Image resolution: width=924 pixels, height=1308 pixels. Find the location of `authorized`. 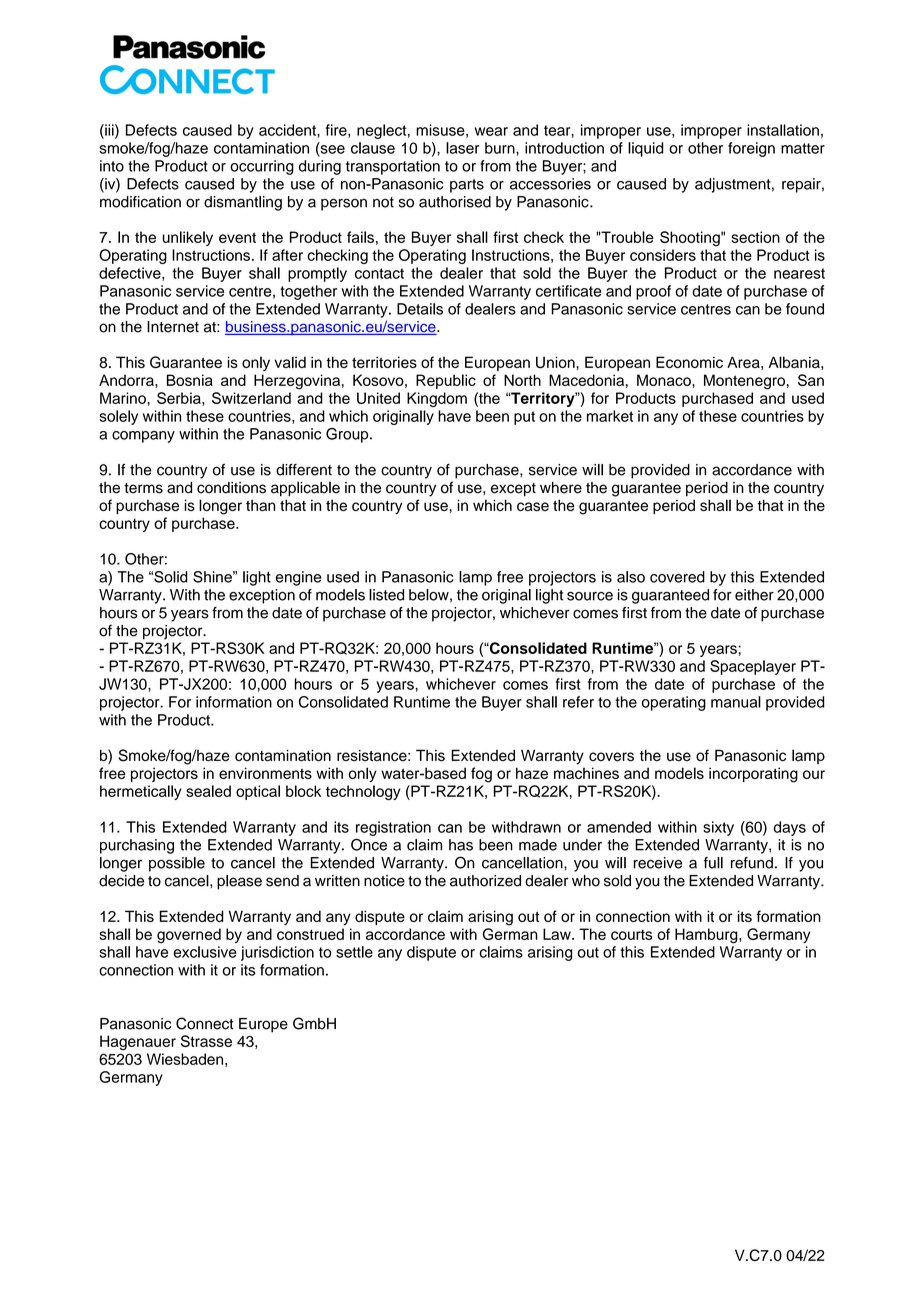

authorized is located at coordinates (485, 881).
